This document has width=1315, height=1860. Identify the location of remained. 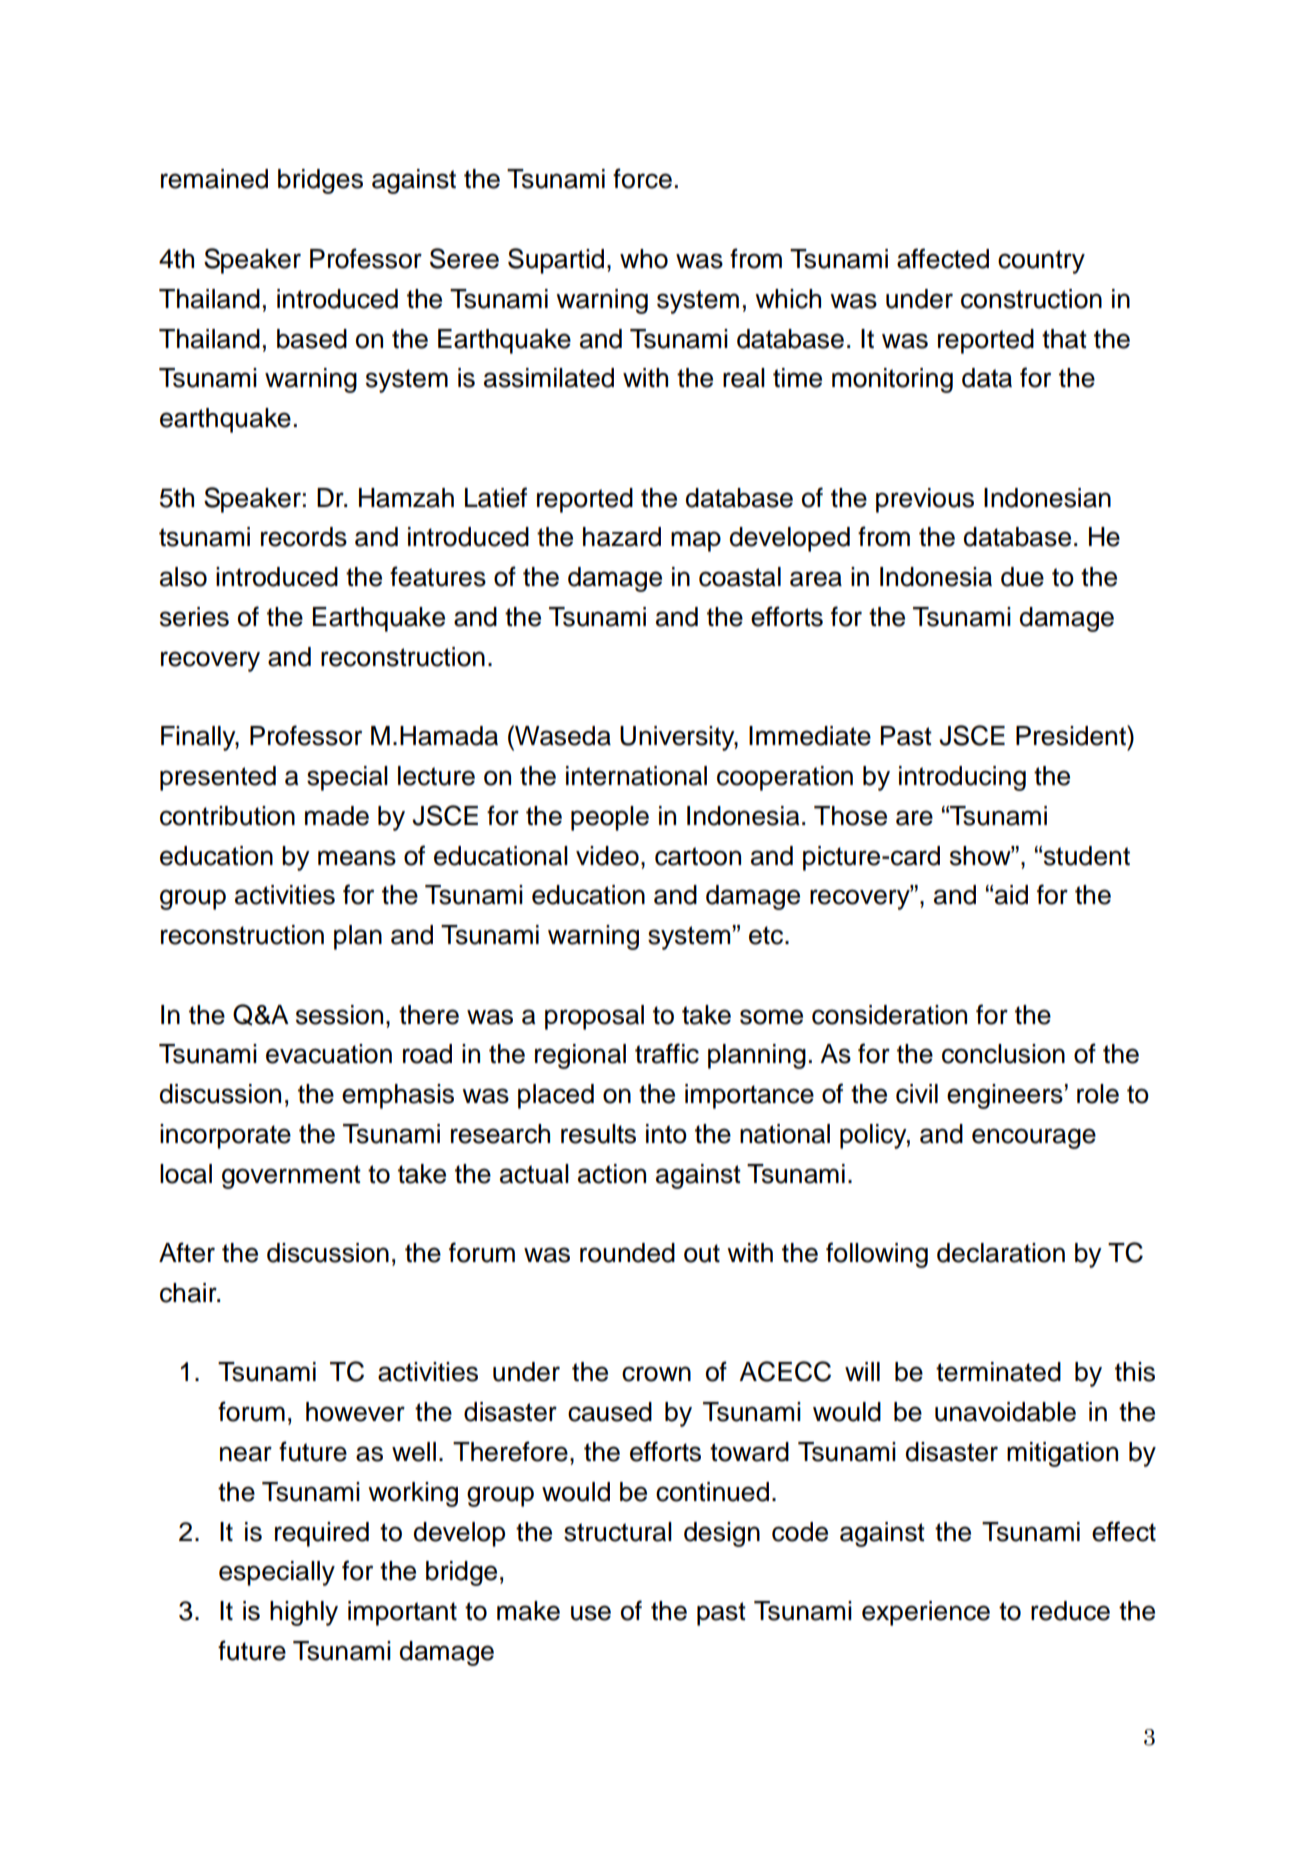
(214, 179).
